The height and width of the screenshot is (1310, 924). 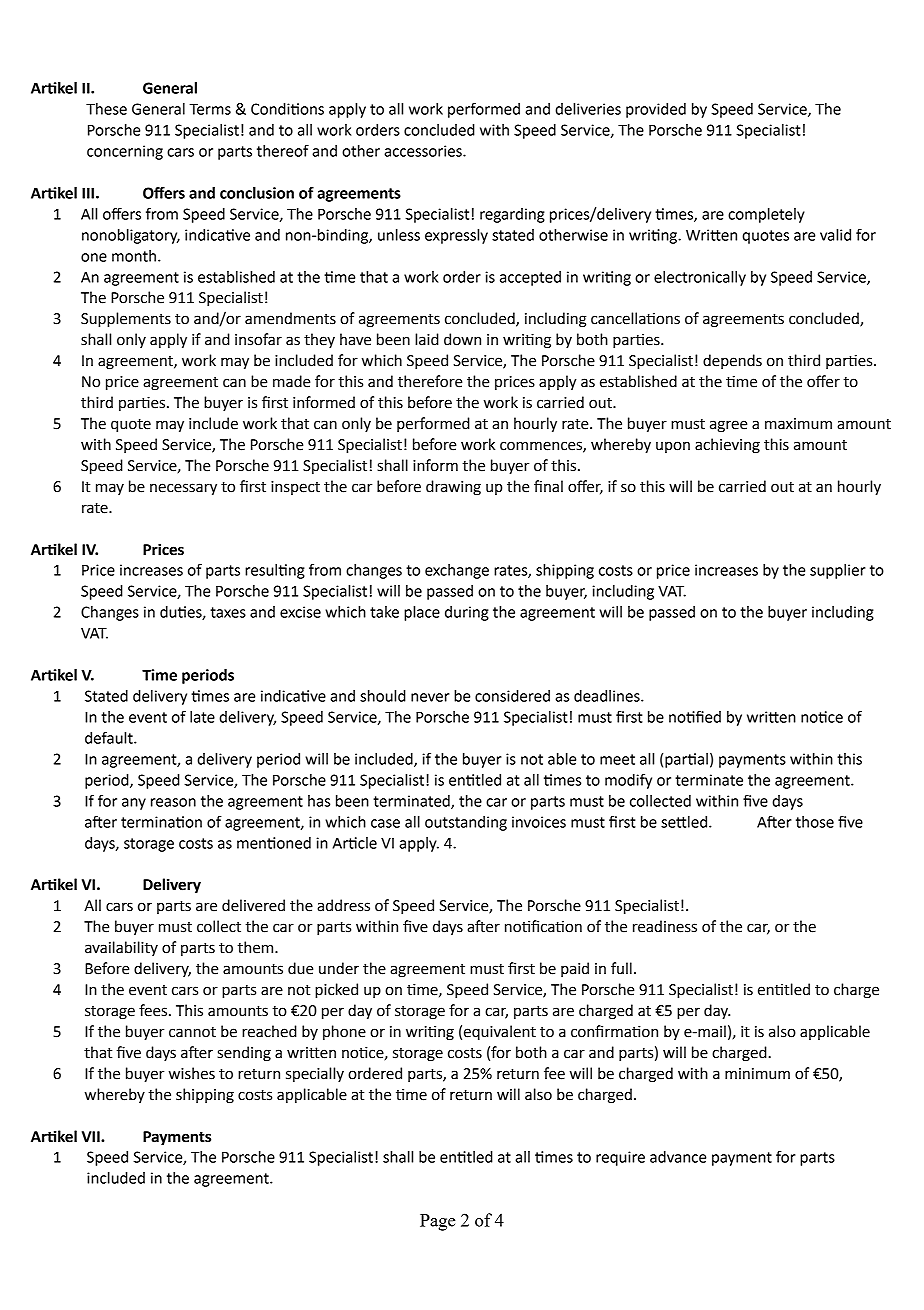 I want to click on advance, so click(x=678, y=1157).
